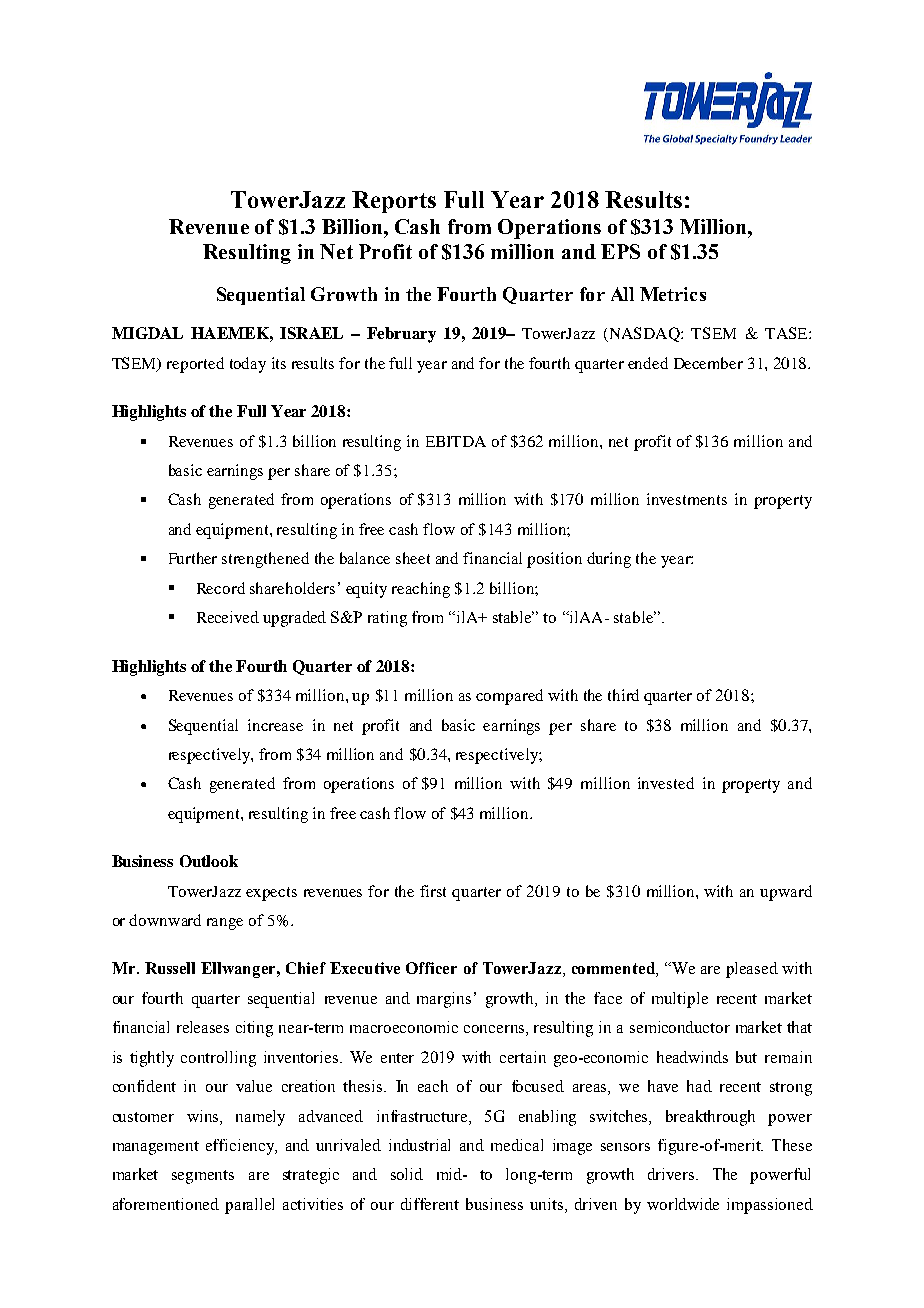 Image resolution: width=924 pixels, height=1308 pixels. I want to click on Further, so click(193, 558).
